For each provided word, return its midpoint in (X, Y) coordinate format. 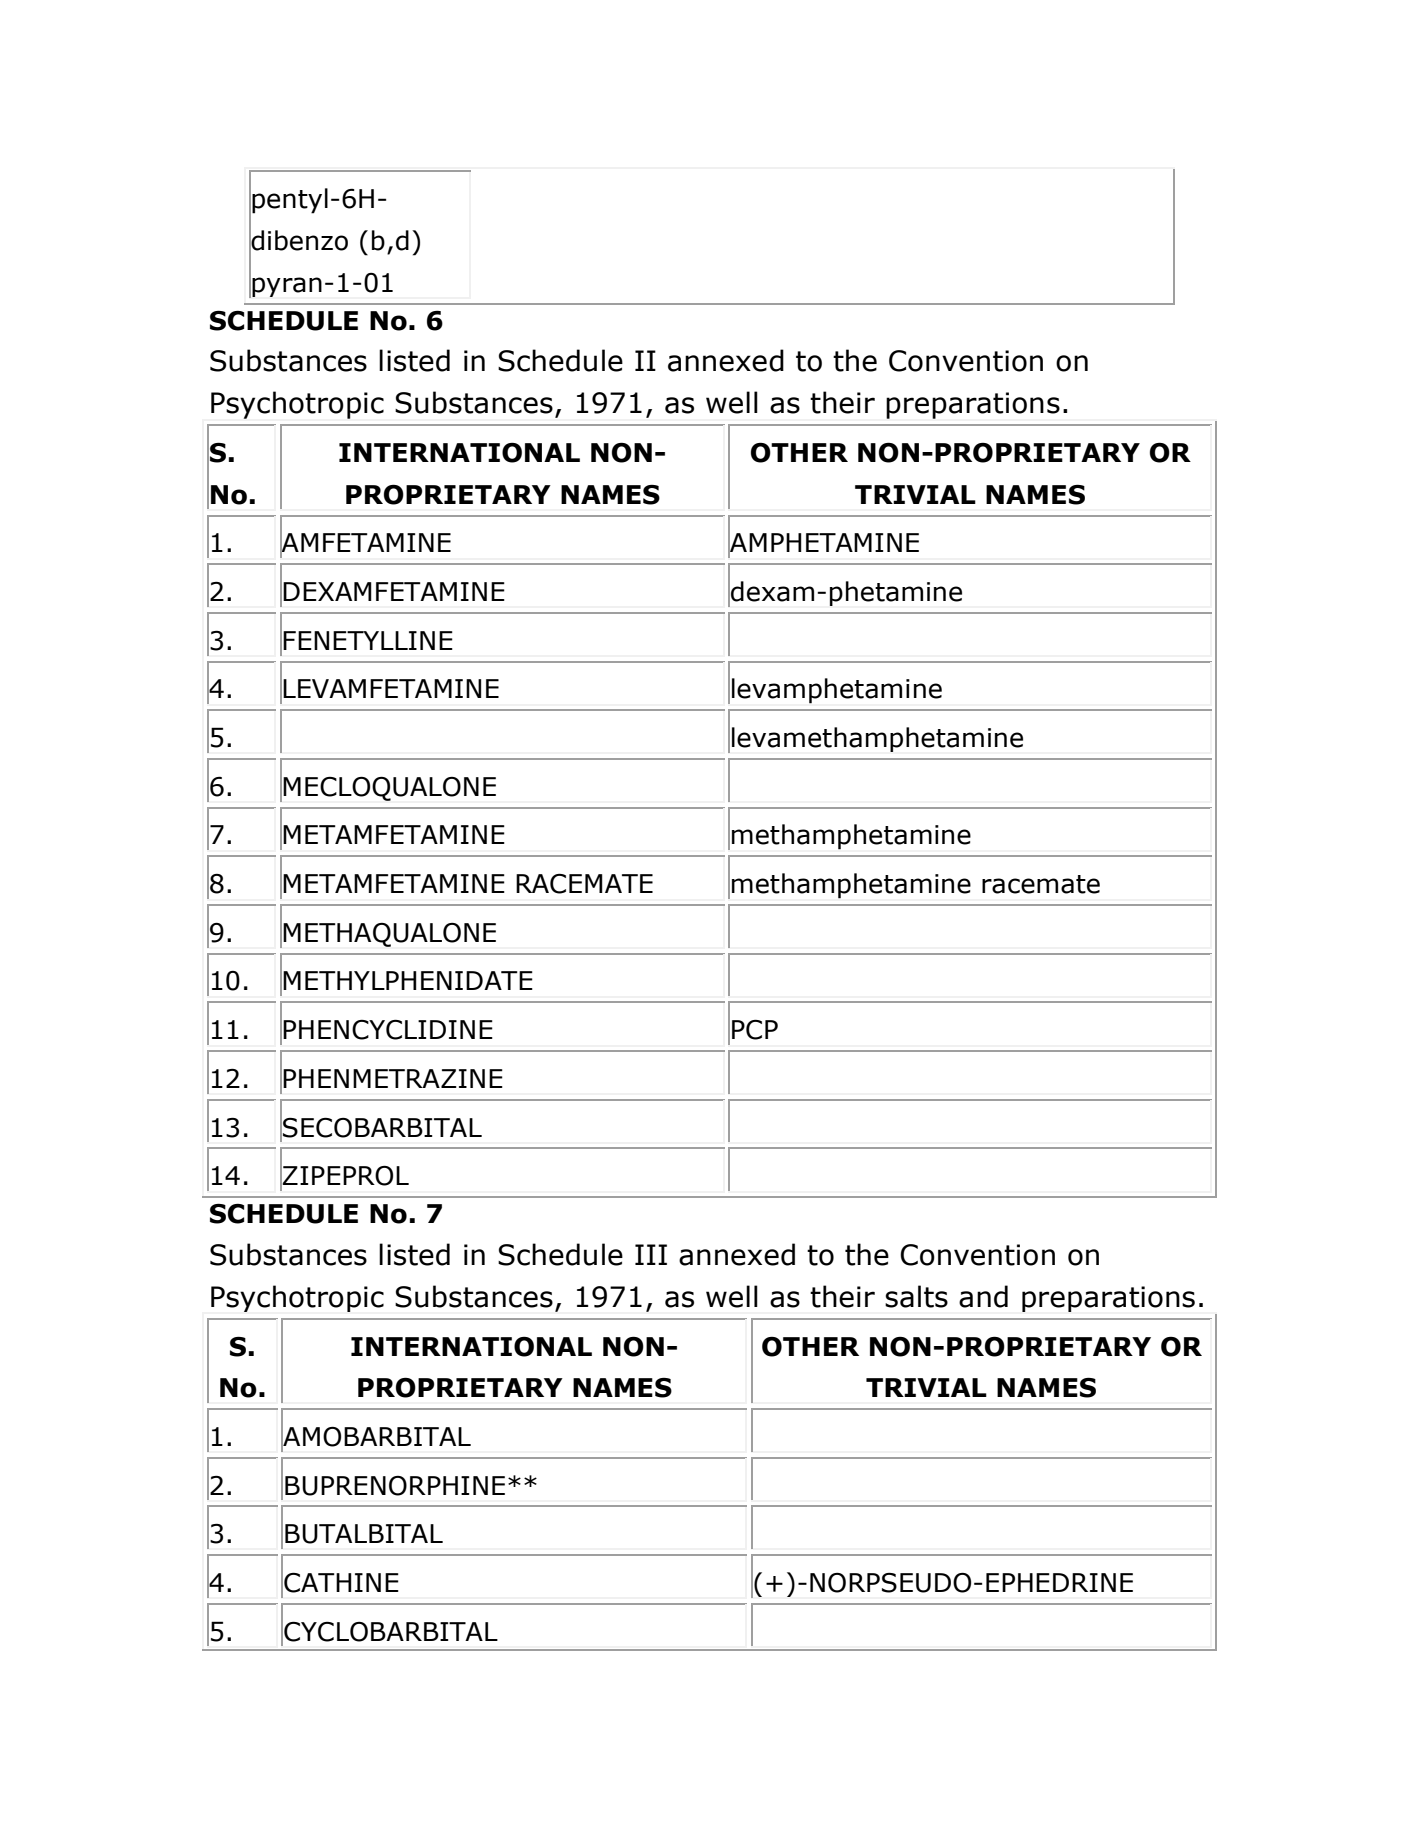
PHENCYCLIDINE (388, 1029)
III (651, 1254)
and (983, 1296)
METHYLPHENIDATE (408, 980)
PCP (755, 1029)
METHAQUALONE (389, 935)
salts (916, 1296)
